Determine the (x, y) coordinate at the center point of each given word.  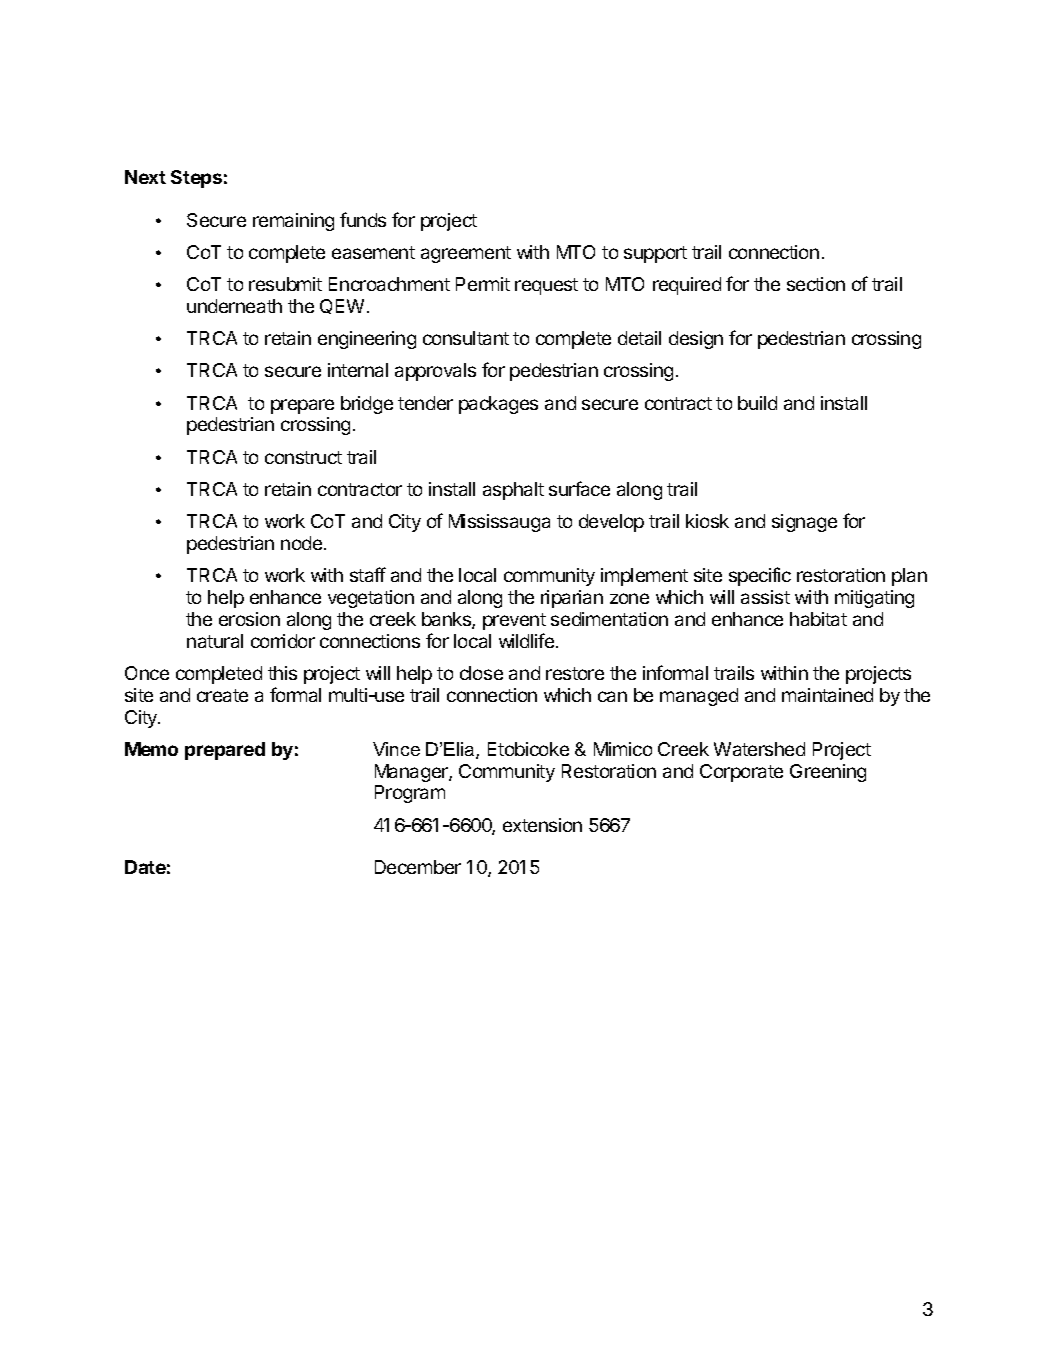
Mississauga (499, 523)
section (816, 284)
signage (804, 523)
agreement (466, 254)
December (418, 867)
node (303, 543)
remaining (293, 222)
